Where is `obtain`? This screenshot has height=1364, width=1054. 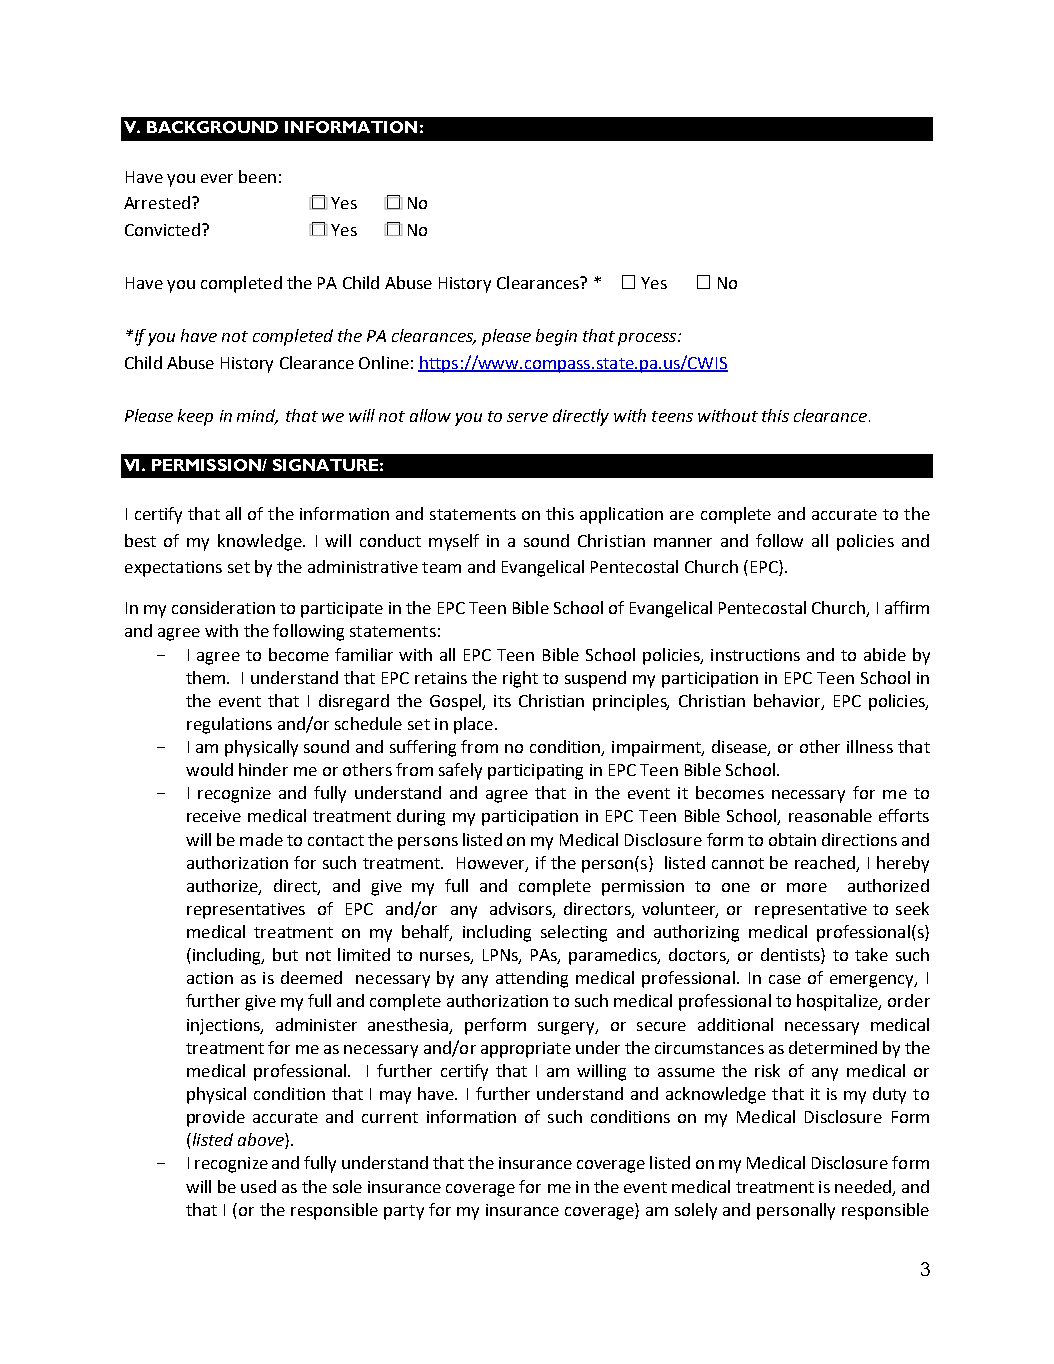 obtain is located at coordinates (792, 839).
